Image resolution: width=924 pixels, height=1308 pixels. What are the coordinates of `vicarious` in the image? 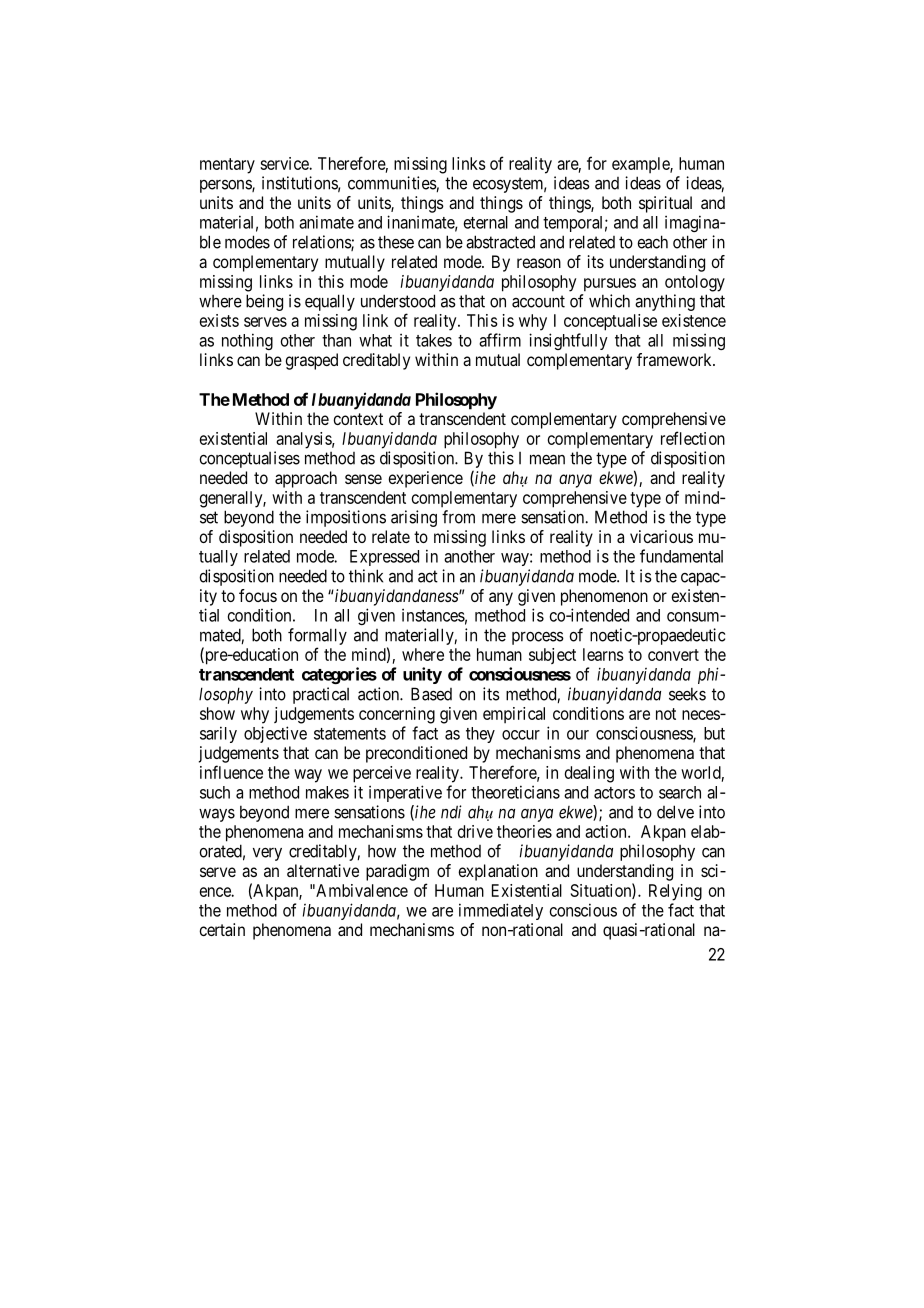 It's located at (661, 536).
